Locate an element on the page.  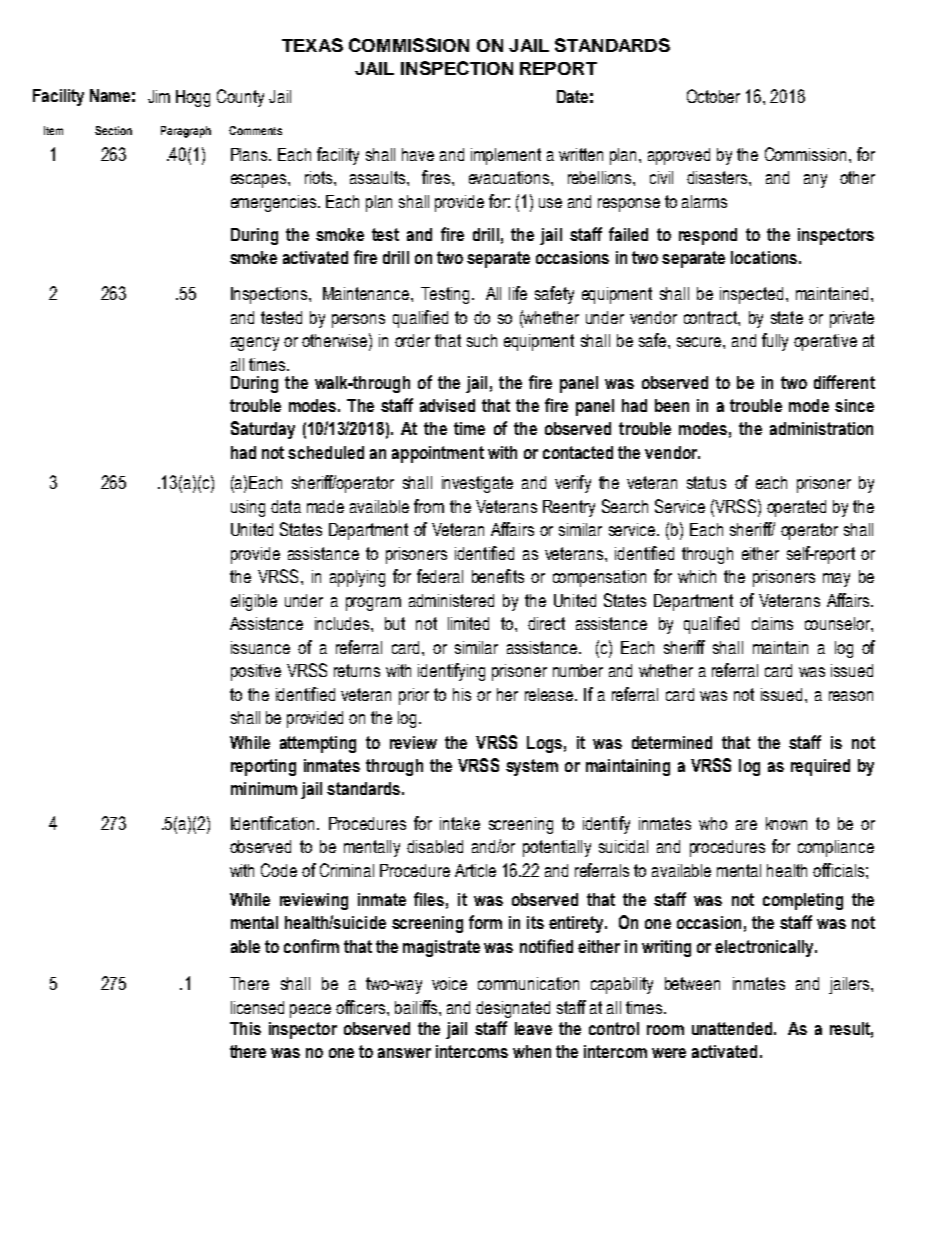
Jim is located at coordinates (159, 96).
